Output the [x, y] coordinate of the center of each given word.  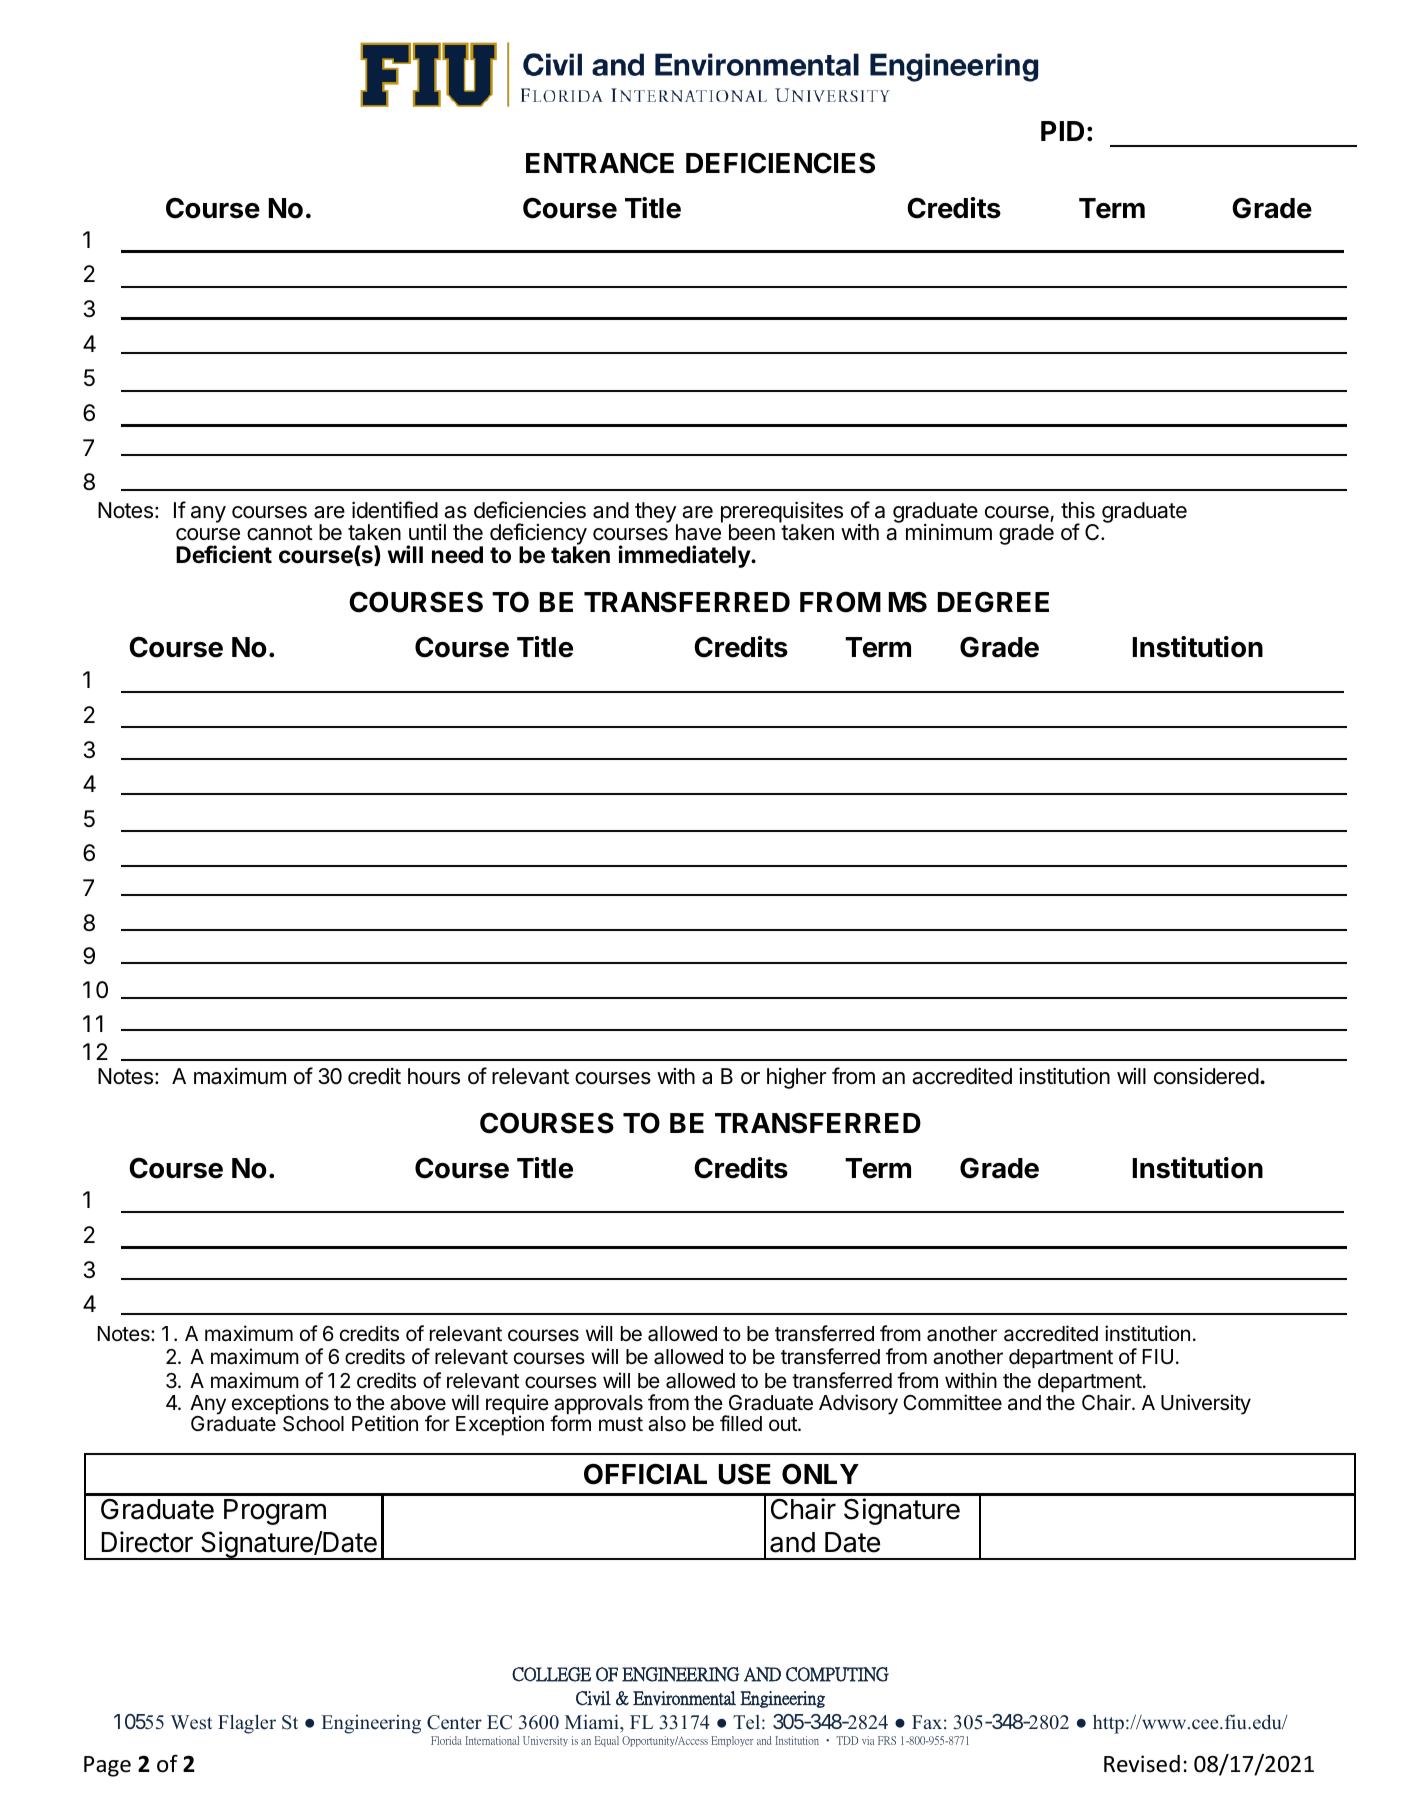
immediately [685, 556]
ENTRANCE [600, 163]
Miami [593, 1721]
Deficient [224, 554]
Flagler [247, 1724]
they [656, 514]
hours [434, 1076]
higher [796, 1078]
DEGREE [993, 602]
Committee [952, 1402]
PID [1062, 131]
